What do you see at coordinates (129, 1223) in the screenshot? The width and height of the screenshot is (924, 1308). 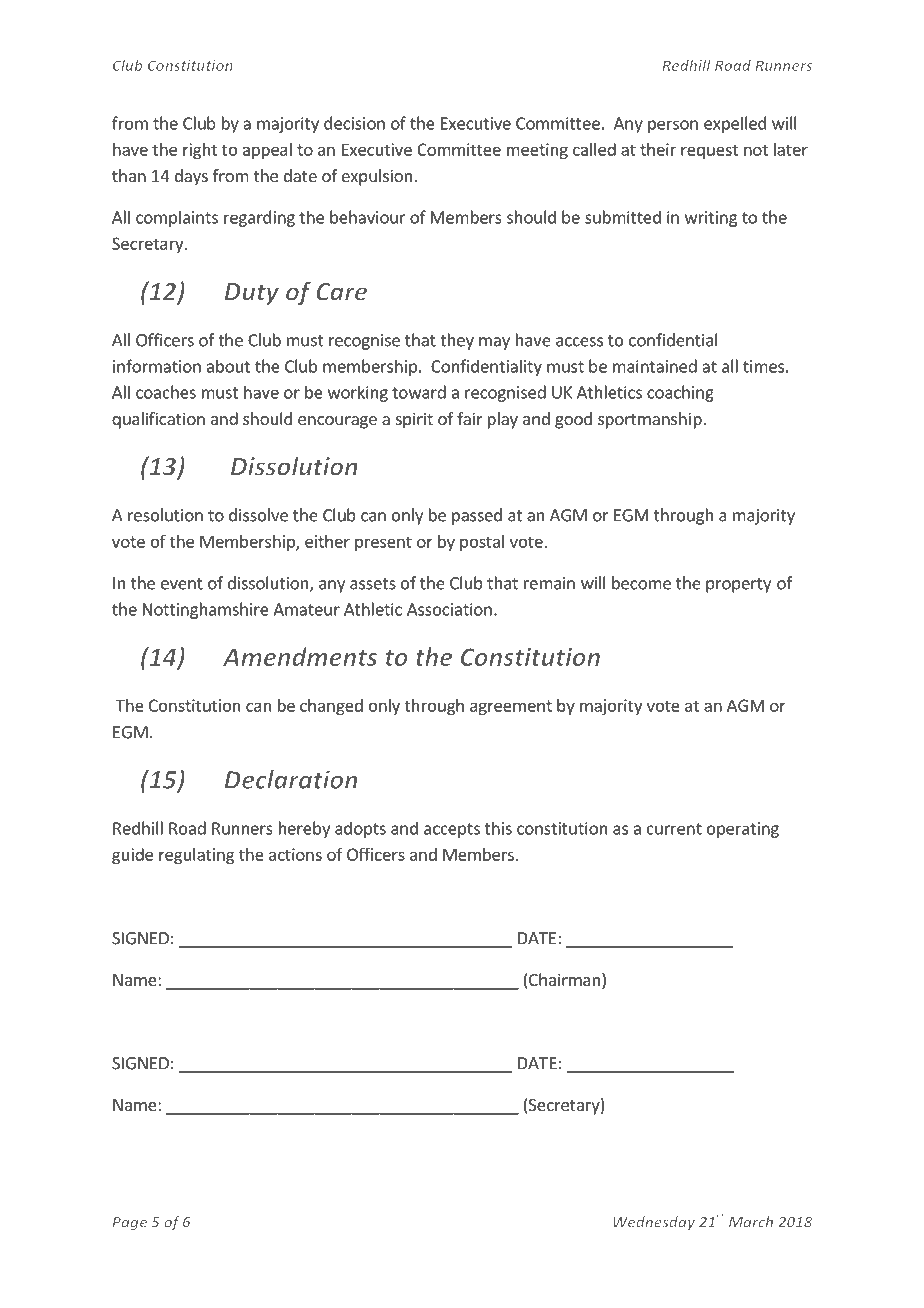 I see `Page` at bounding box center [129, 1223].
